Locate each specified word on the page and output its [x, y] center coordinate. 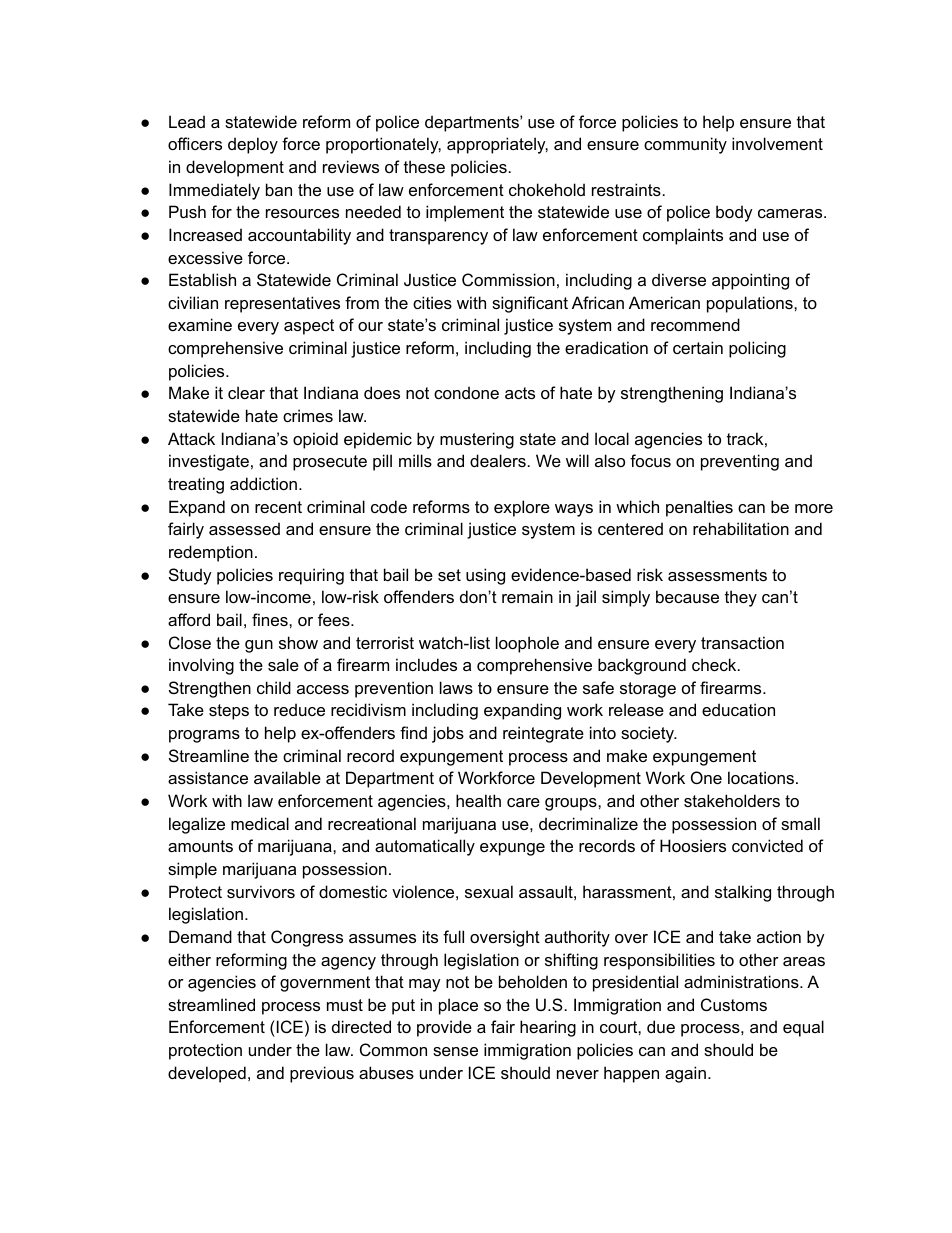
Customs [734, 1004]
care [523, 802]
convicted [767, 845]
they [741, 598]
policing [757, 349]
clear [246, 392]
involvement [777, 143]
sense [455, 1051]
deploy [253, 145]
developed [207, 1074]
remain [527, 596]
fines [271, 619]
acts [520, 393]
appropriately [497, 145]
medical [260, 823]
